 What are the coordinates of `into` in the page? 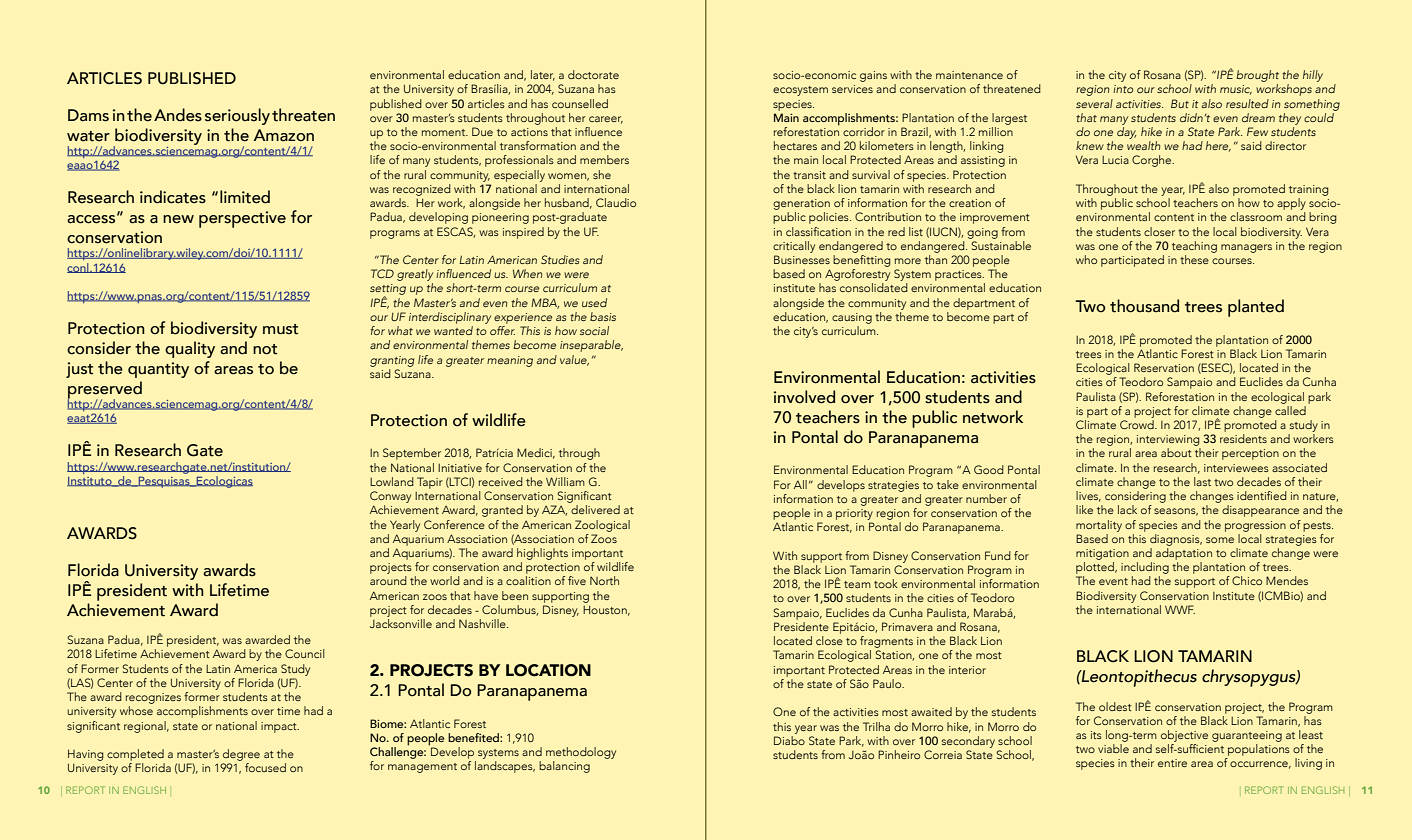 It's located at (1123, 89).
